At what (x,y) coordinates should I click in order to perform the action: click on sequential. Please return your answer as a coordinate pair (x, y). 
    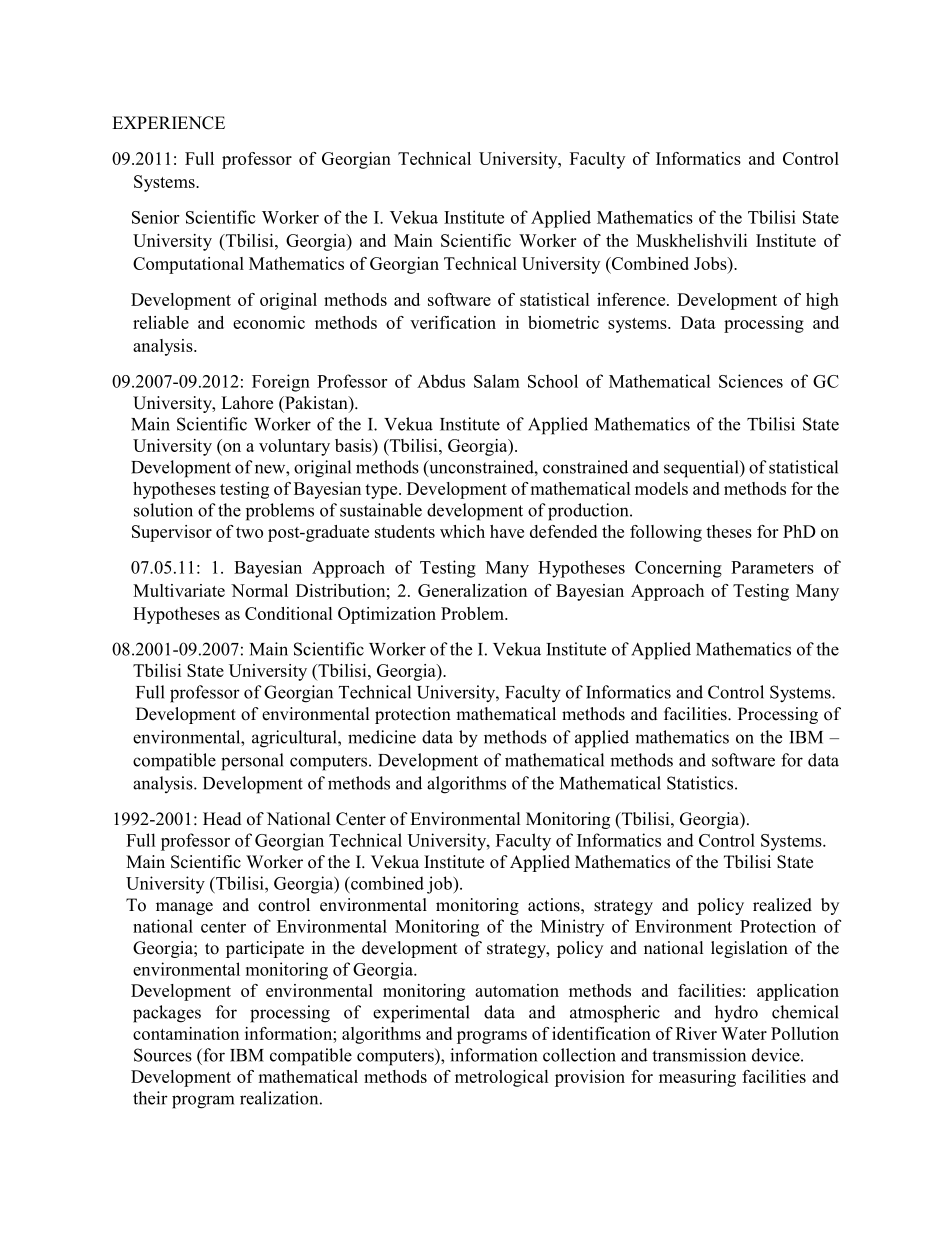
    Looking at the image, I should click on (702, 469).
